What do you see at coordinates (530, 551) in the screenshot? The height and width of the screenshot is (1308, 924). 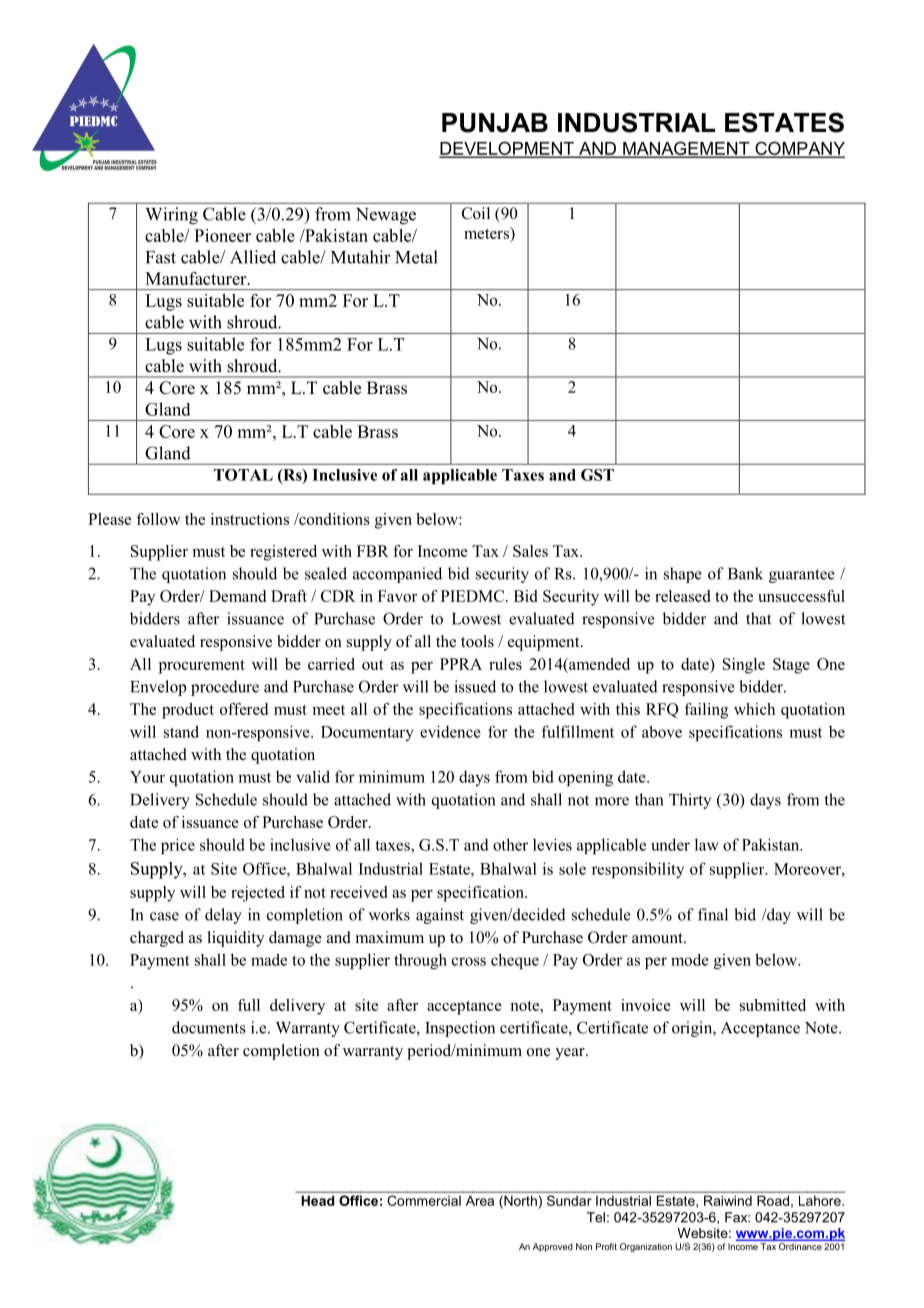 I see `Sales` at bounding box center [530, 551].
